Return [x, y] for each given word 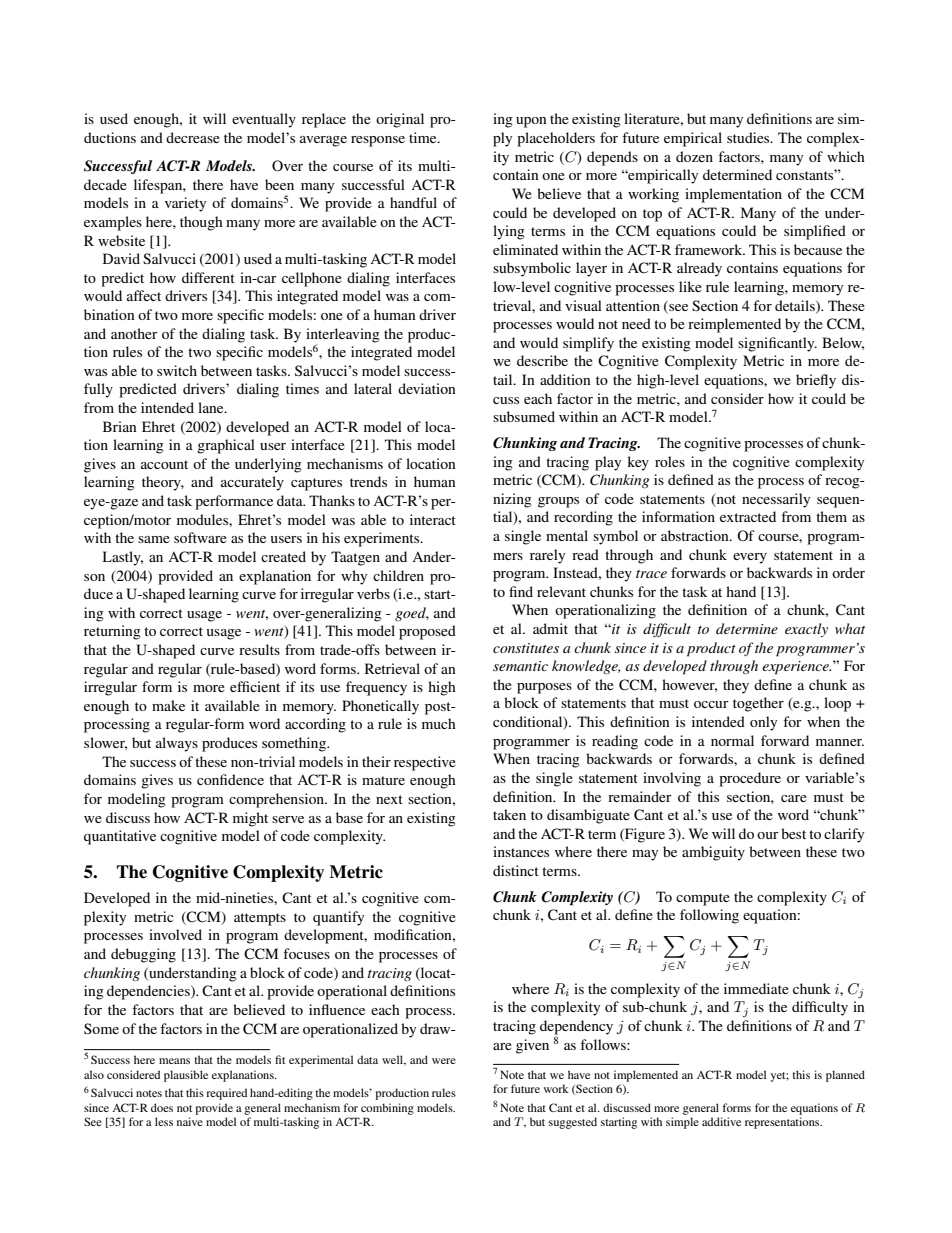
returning [112, 632]
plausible [186, 1076]
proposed [427, 632]
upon [531, 122]
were [444, 1061]
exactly [806, 630]
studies [749, 137]
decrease [193, 137]
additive [721, 1121]
